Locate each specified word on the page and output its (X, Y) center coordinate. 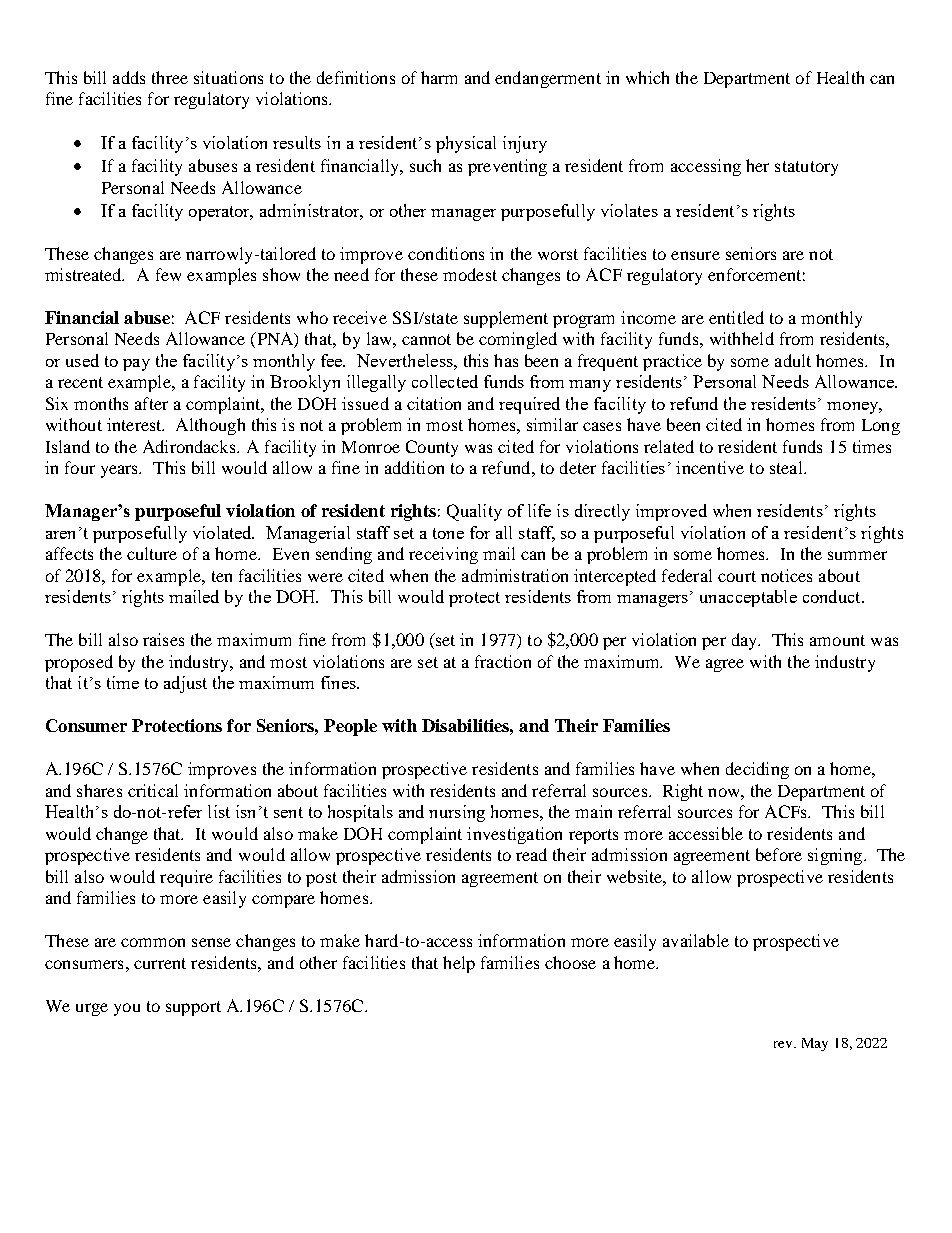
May (815, 1044)
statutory (806, 168)
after (151, 403)
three (170, 77)
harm (439, 77)
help (459, 964)
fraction (503, 661)
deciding (757, 770)
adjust (185, 684)
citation (434, 403)
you (127, 1009)
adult (793, 360)
